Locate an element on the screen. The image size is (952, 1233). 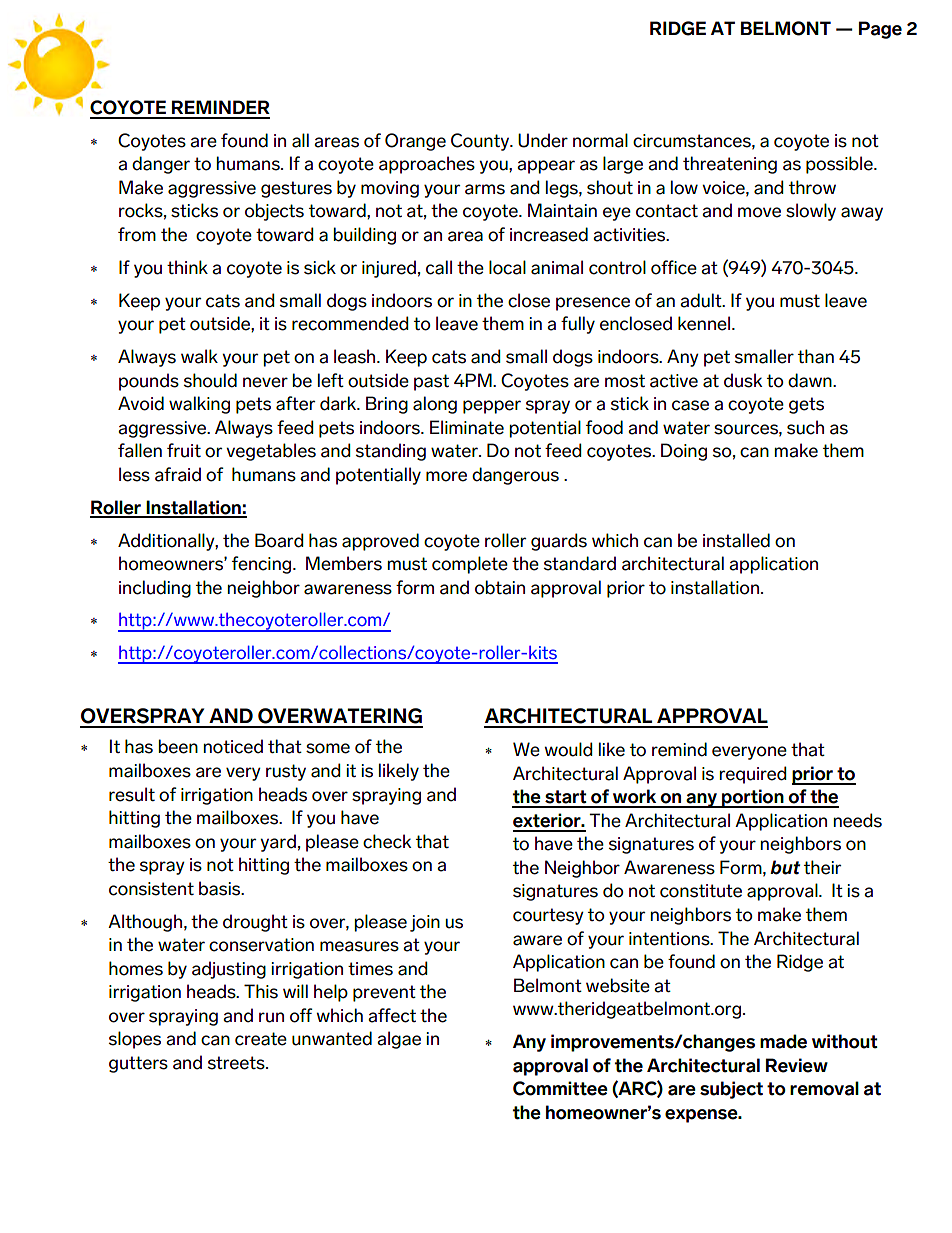
streets is located at coordinates (237, 1063).
